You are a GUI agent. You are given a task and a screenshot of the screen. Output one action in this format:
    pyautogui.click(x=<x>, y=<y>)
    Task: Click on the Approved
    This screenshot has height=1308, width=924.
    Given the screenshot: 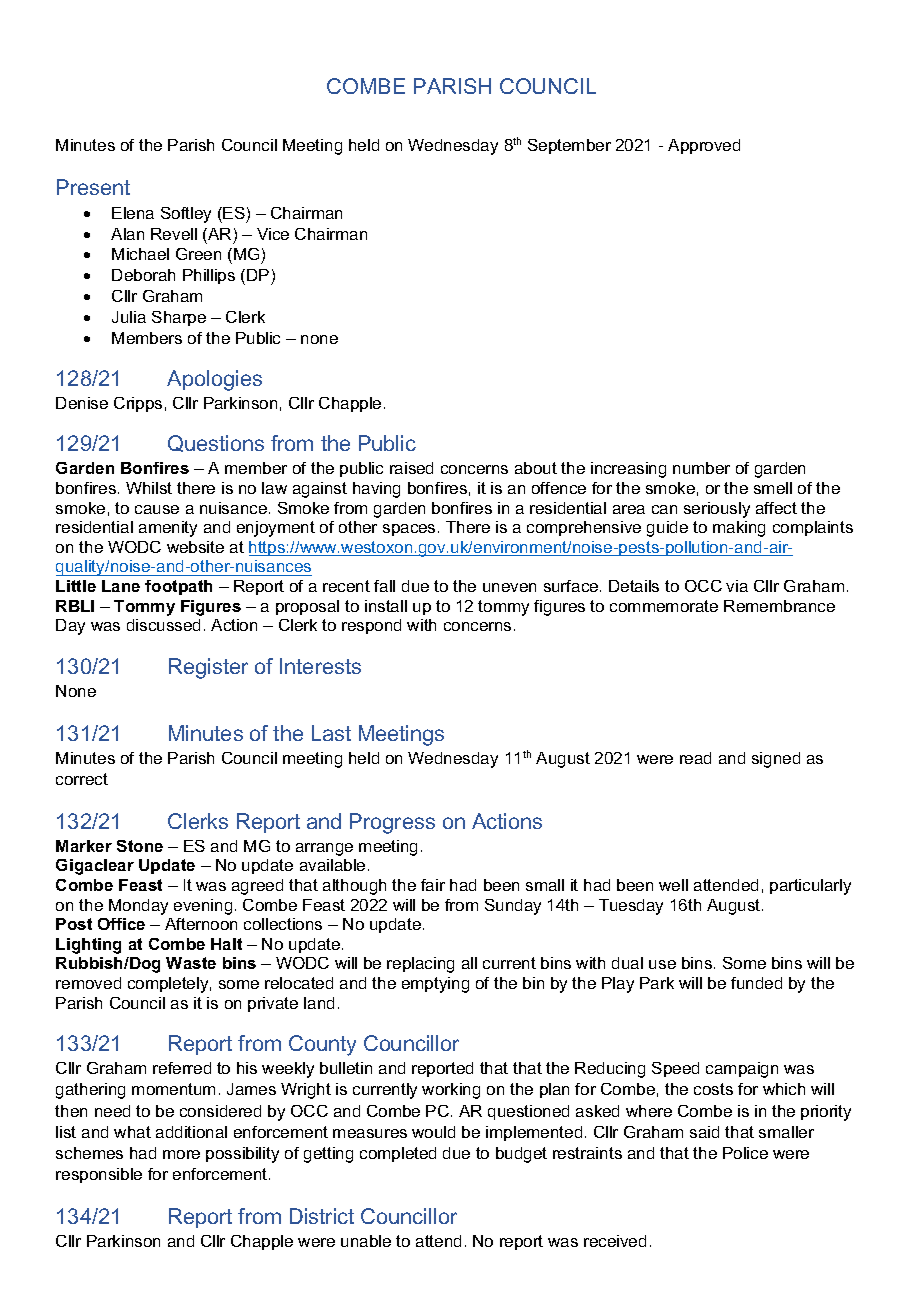 What is the action you would take?
    pyautogui.click(x=704, y=146)
